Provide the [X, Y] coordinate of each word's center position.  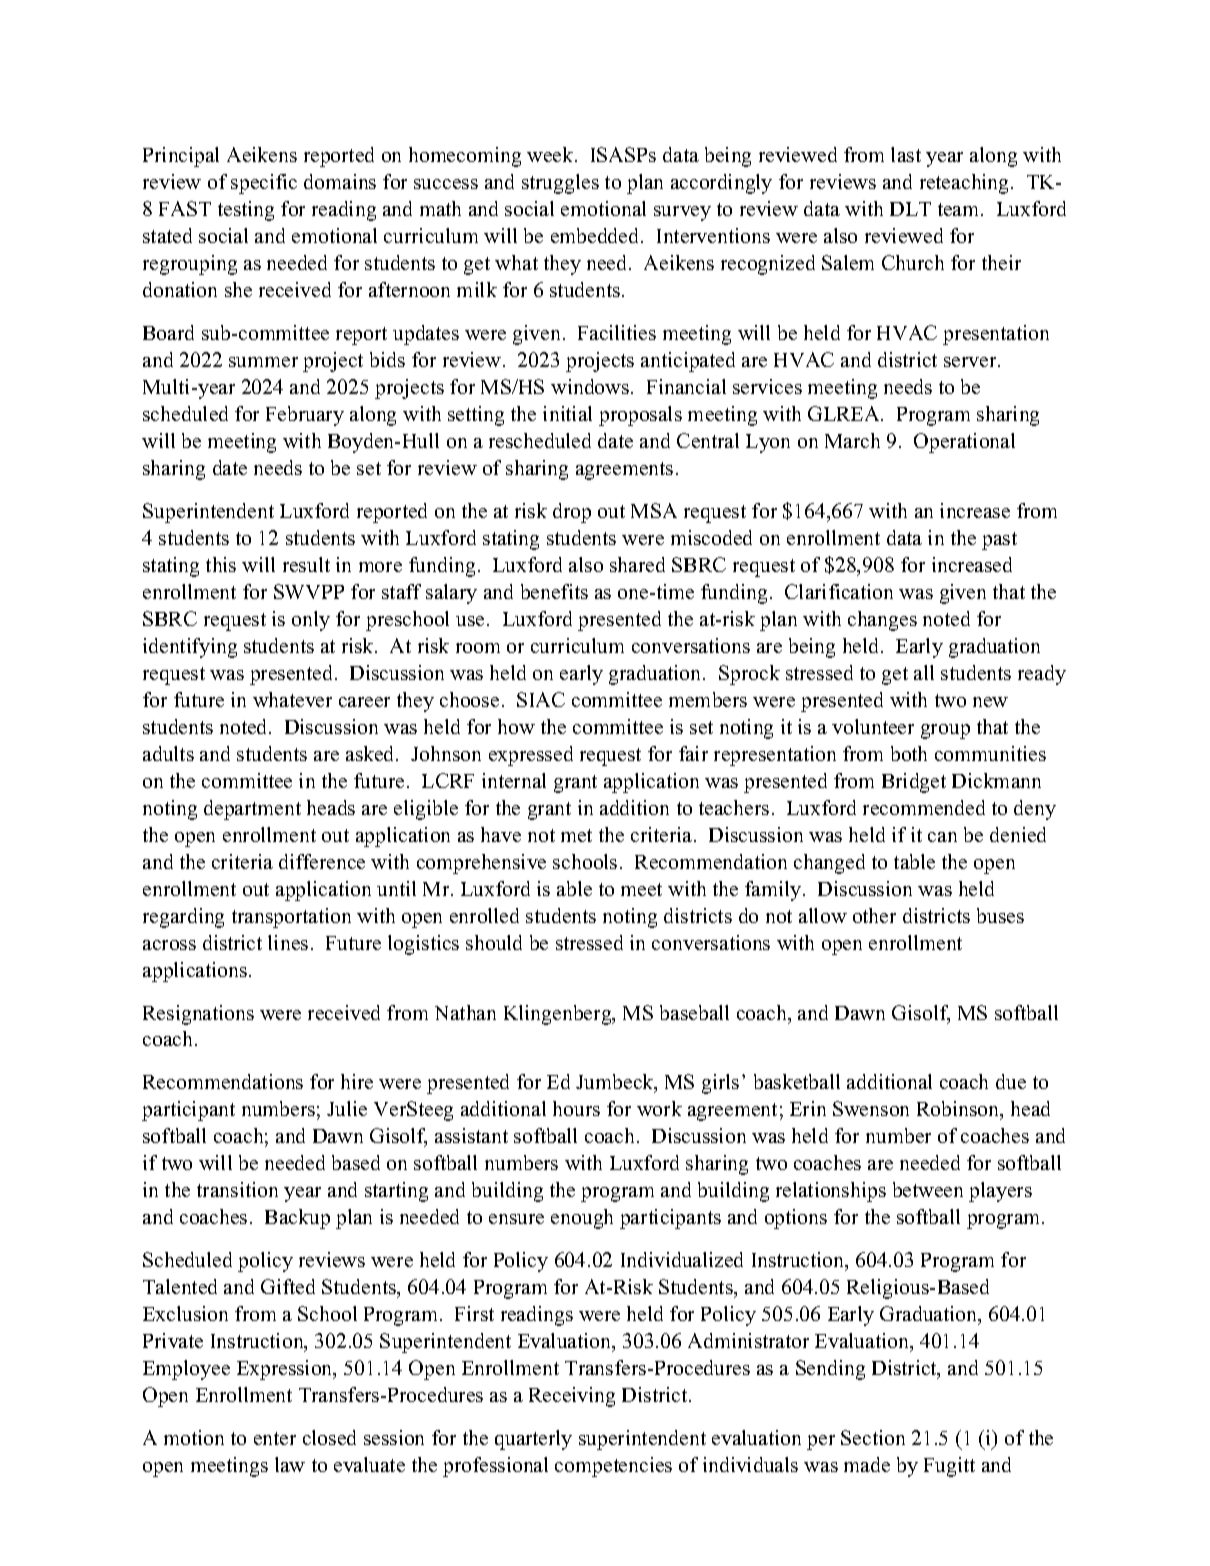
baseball [694, 1012]
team [960, 209]
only [311, 621]
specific [264, 184]
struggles [560, 184]
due [1011, 1081]
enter [275, 1438]
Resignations [198, 1015]
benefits [554, 591]
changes [882, 621]
